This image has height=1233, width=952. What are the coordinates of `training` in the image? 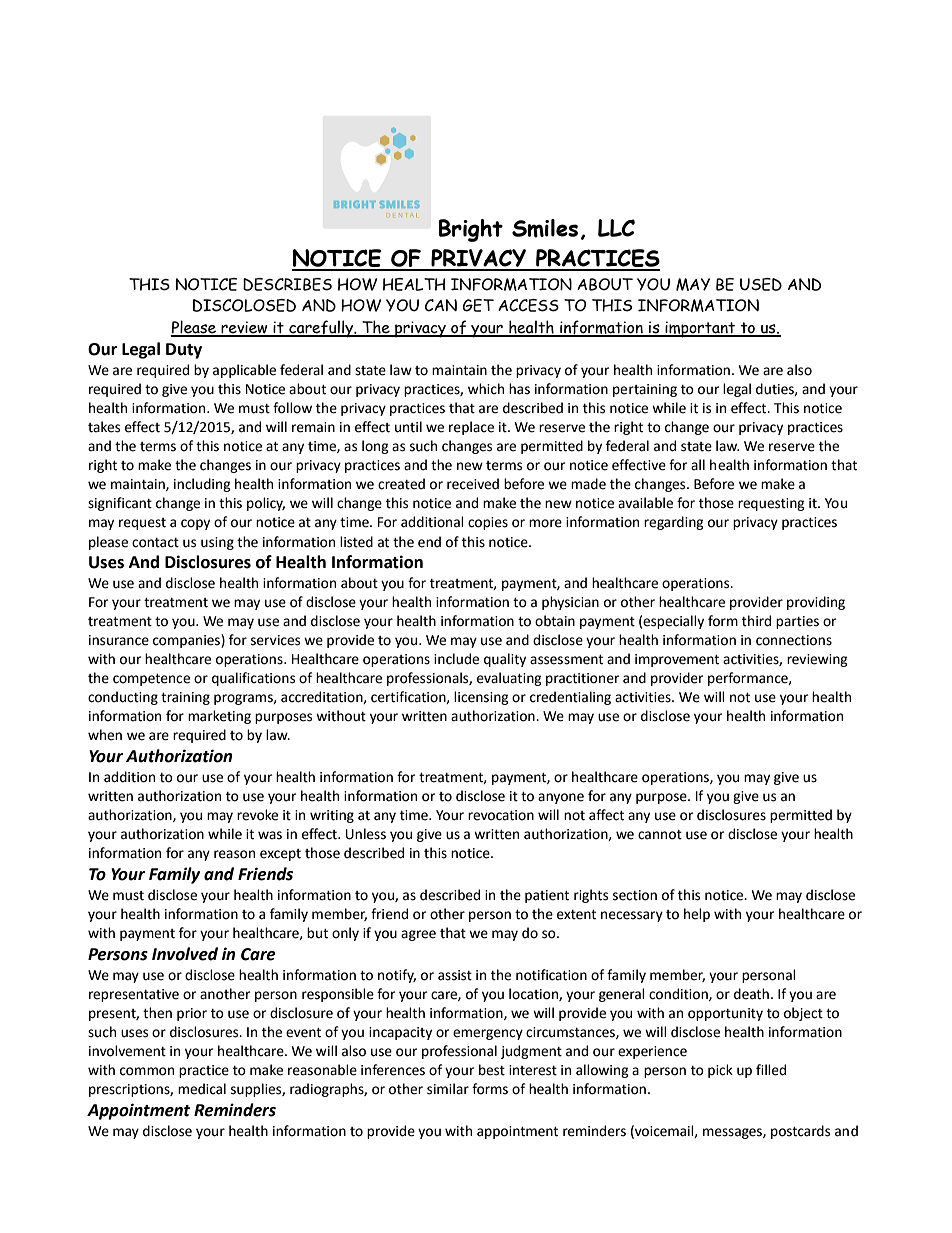 It's located at (185, 698).
